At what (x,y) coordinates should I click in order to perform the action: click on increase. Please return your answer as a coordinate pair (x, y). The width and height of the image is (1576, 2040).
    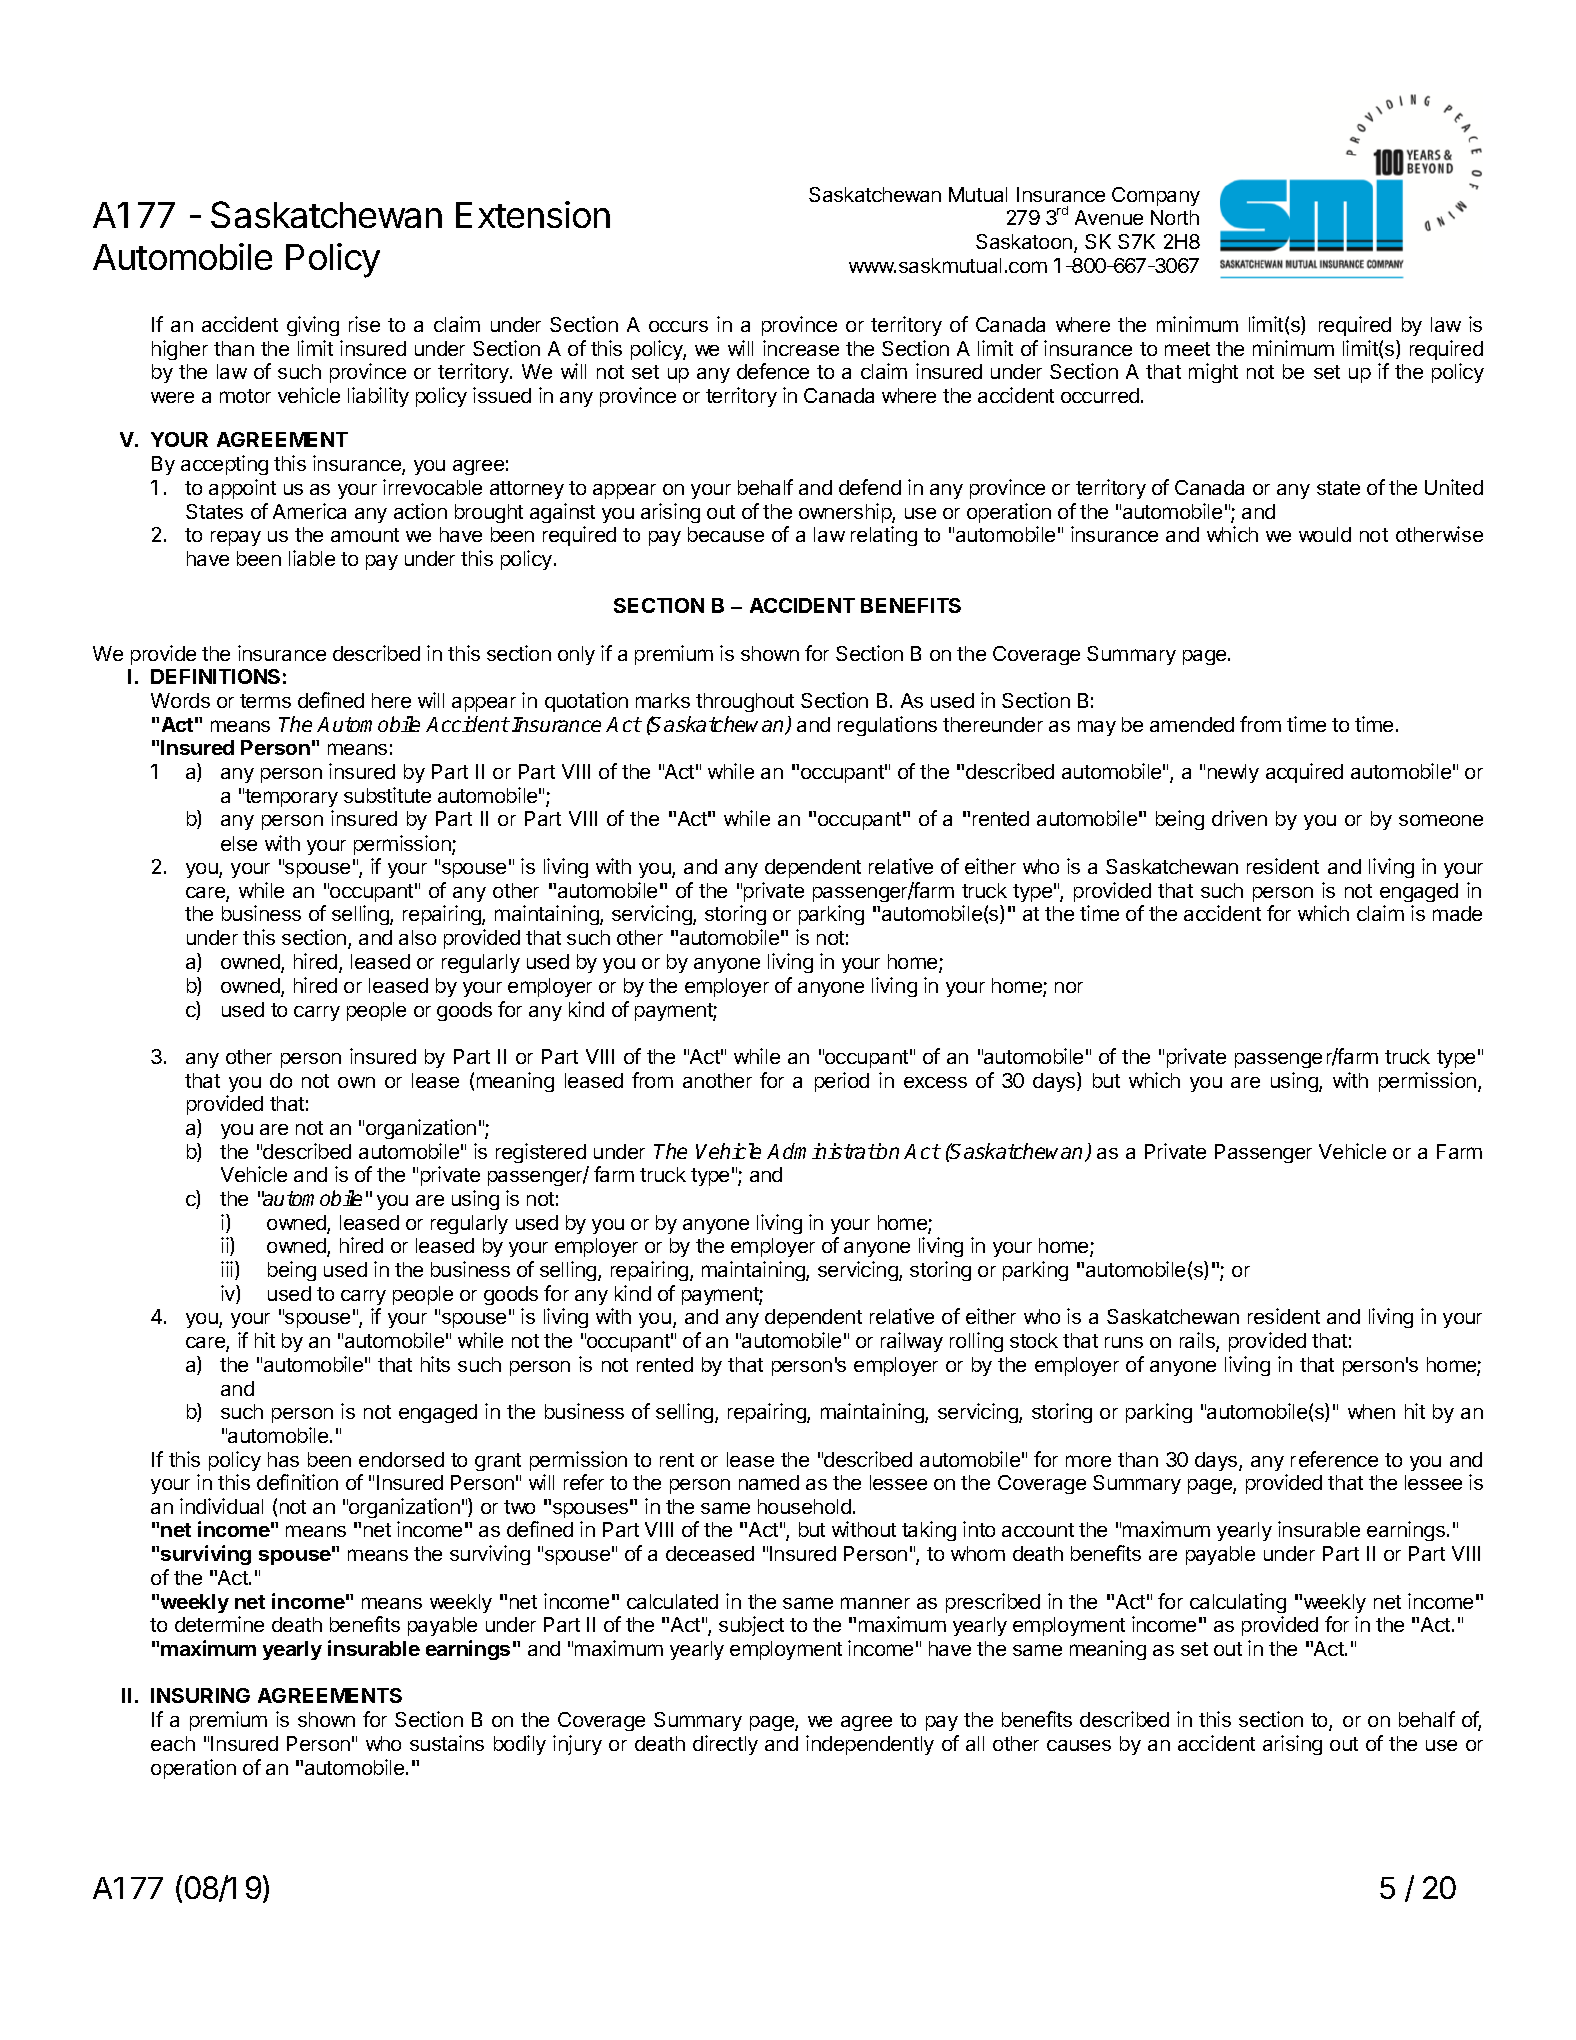
    Looking at the image, I should click on (801, 348).
